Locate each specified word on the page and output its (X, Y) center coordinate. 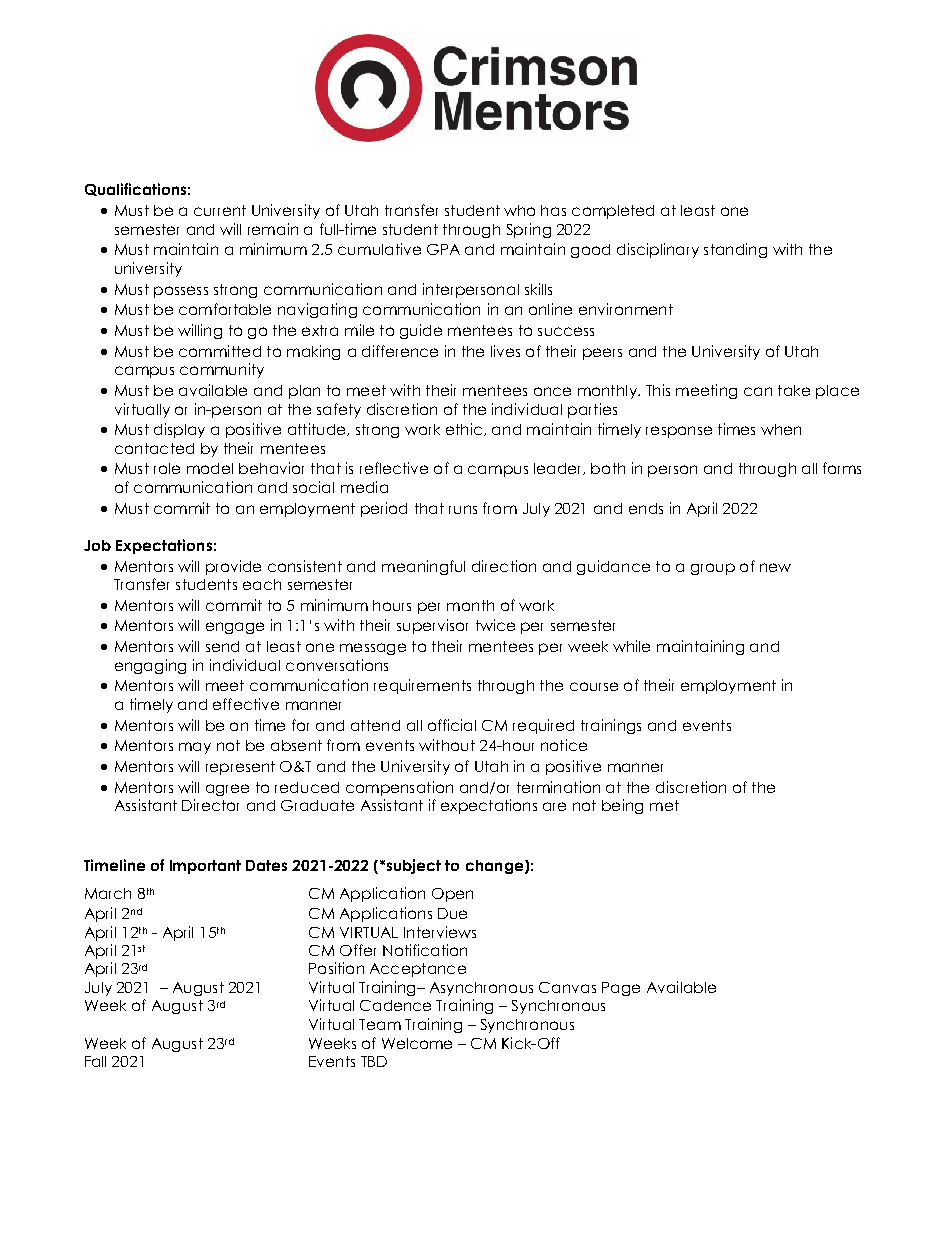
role (167, 468)
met (664, 805)
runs (463, 509)
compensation (399, 788)
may (195, 748)
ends (646, 508)
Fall (95, 1061)
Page (621, 989)
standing (735, 250)
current (220, 210)
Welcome (417, 1043)
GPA (443, 249)
